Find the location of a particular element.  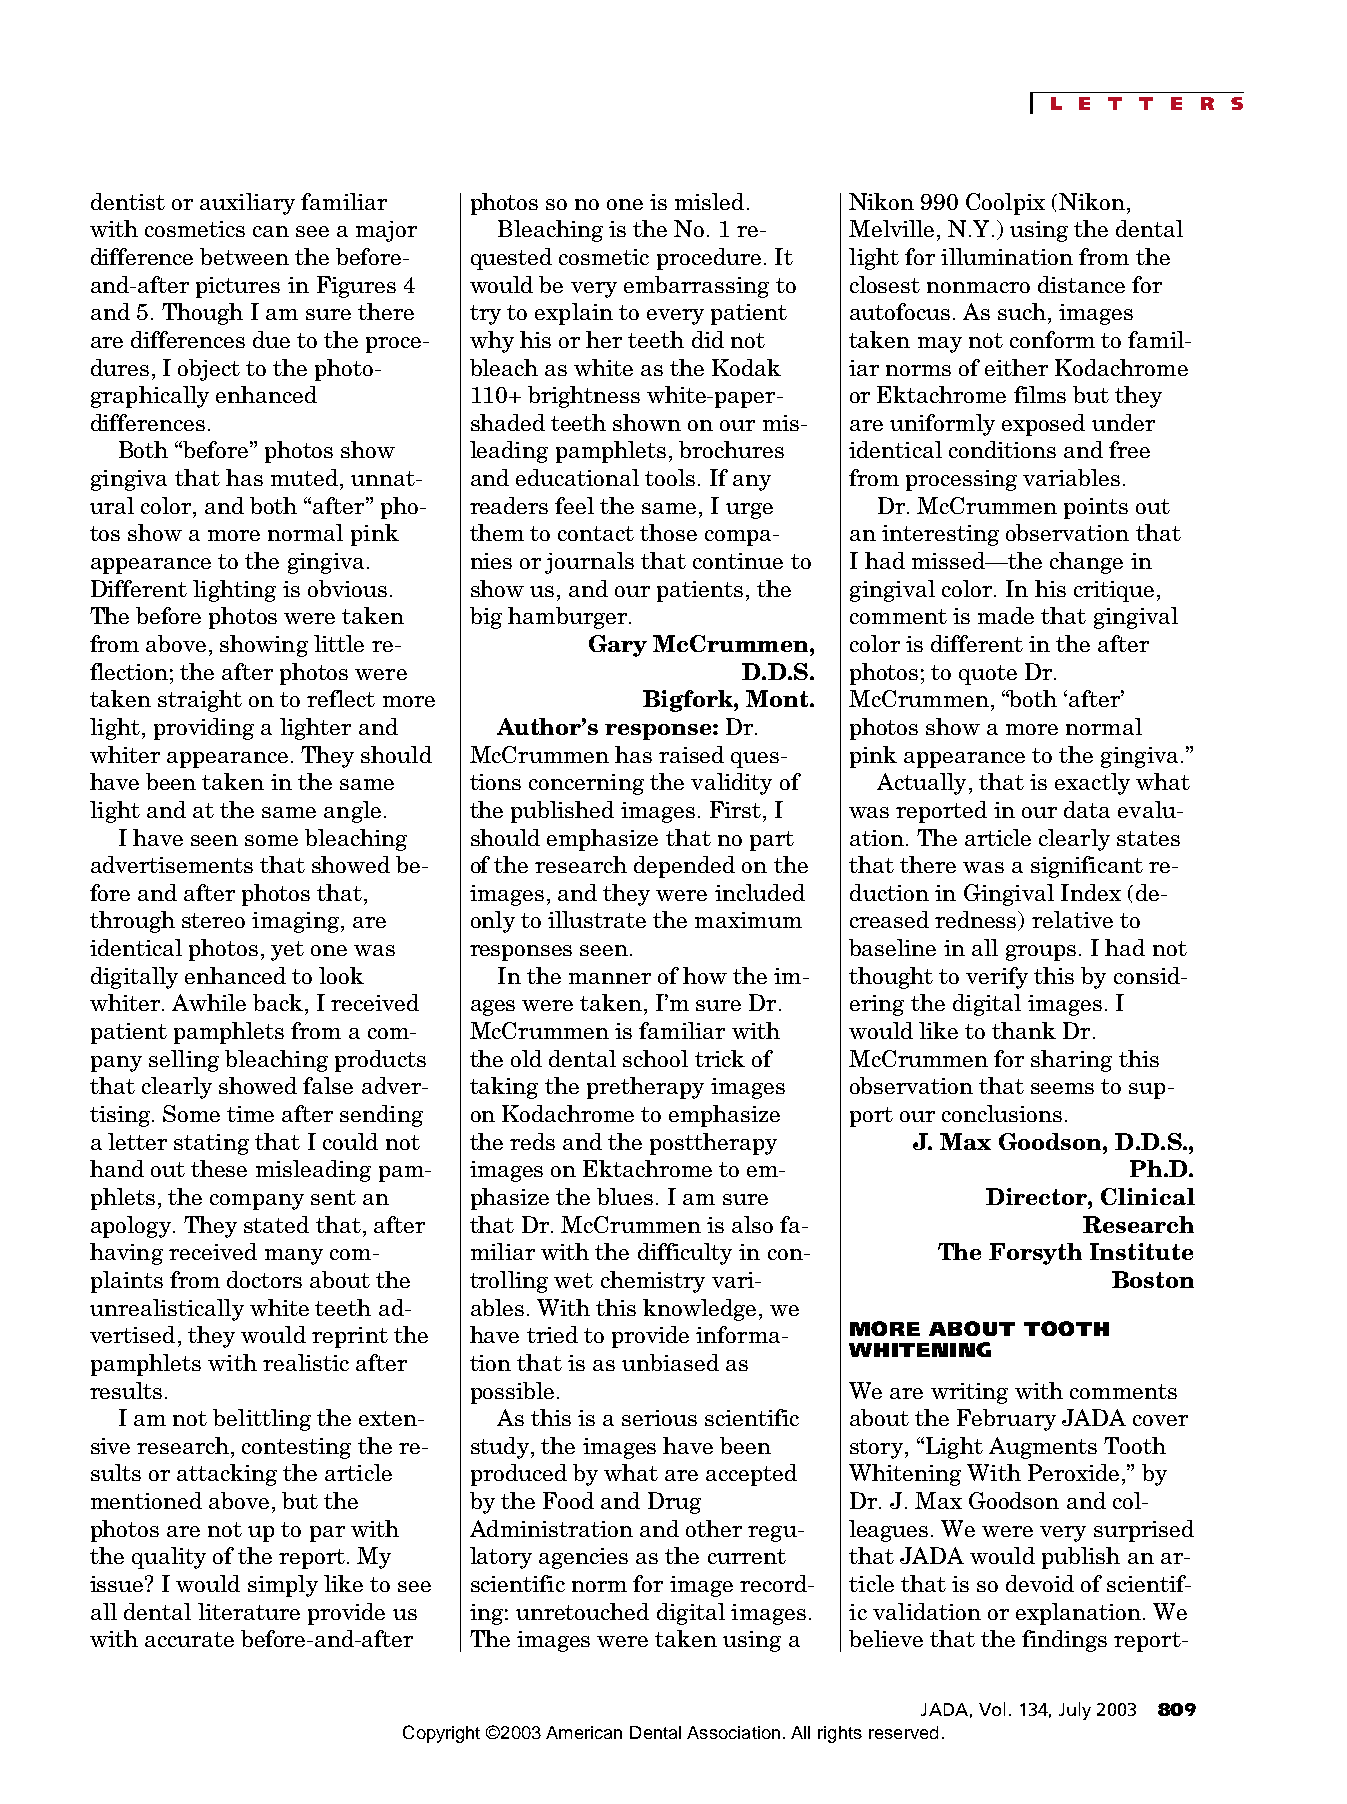

embarrassing is located at coordinates (696, 287).
